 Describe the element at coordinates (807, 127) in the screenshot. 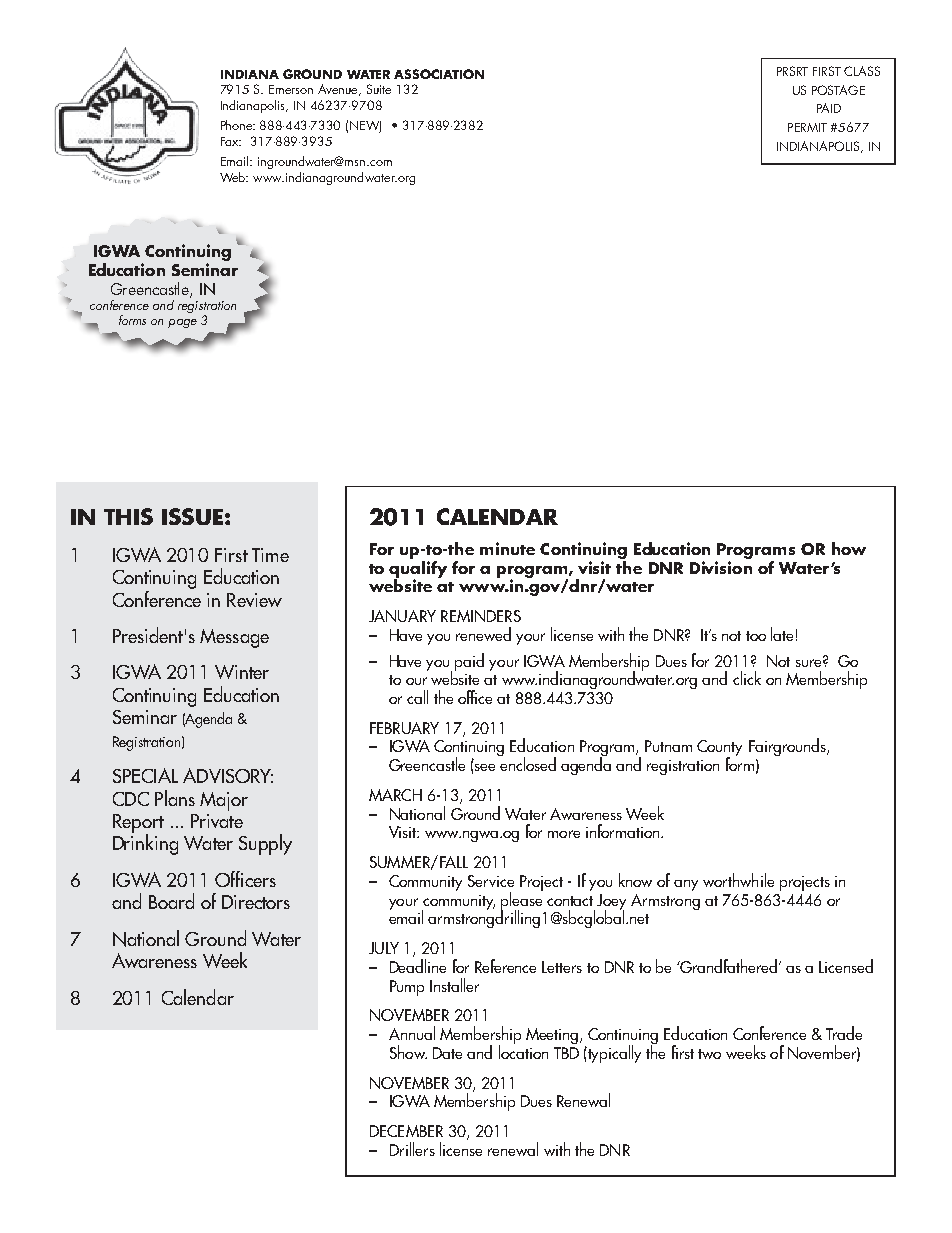

I see `Permit` at that location.
